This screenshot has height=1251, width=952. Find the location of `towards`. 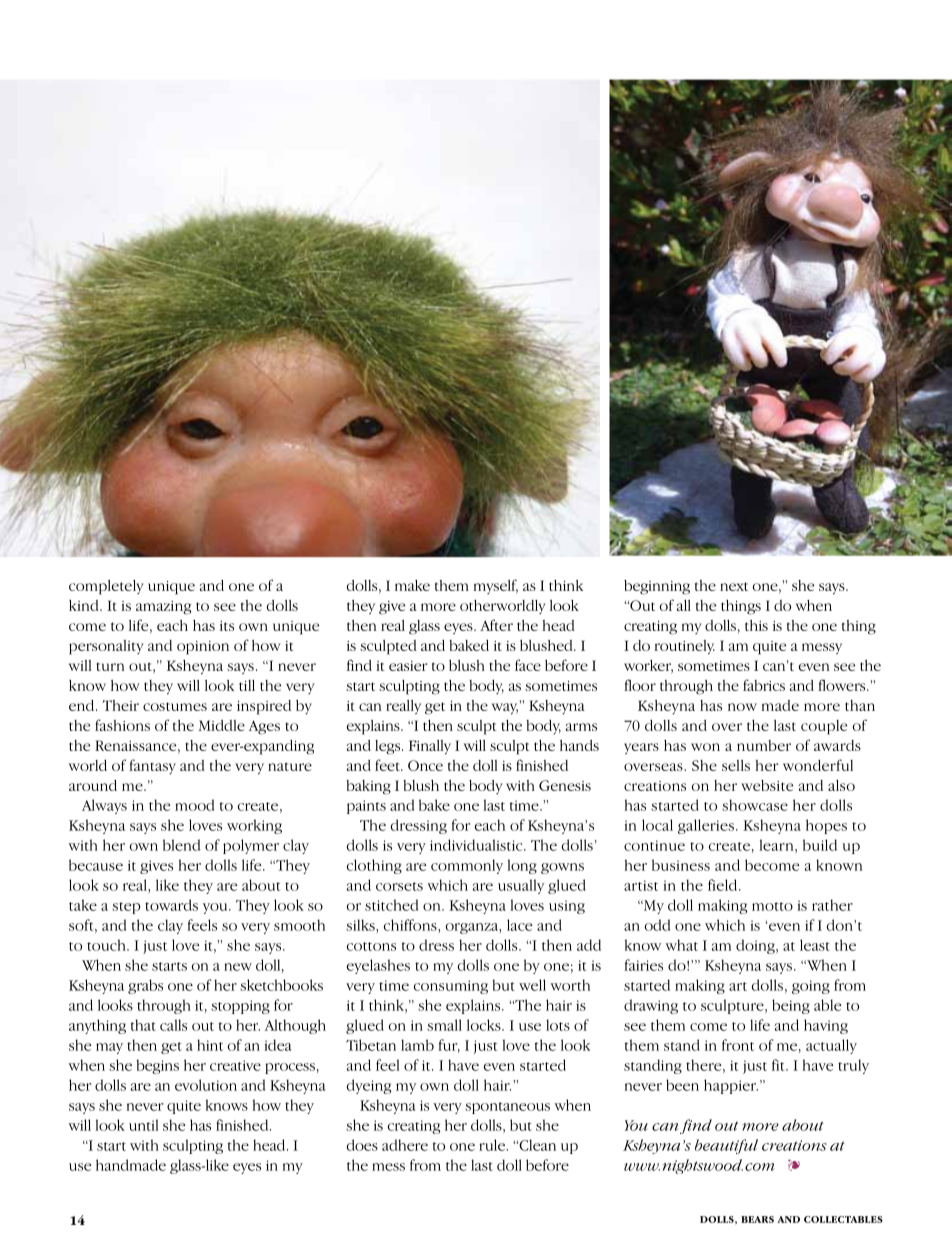

towards is located at coordinates (171, 905).
